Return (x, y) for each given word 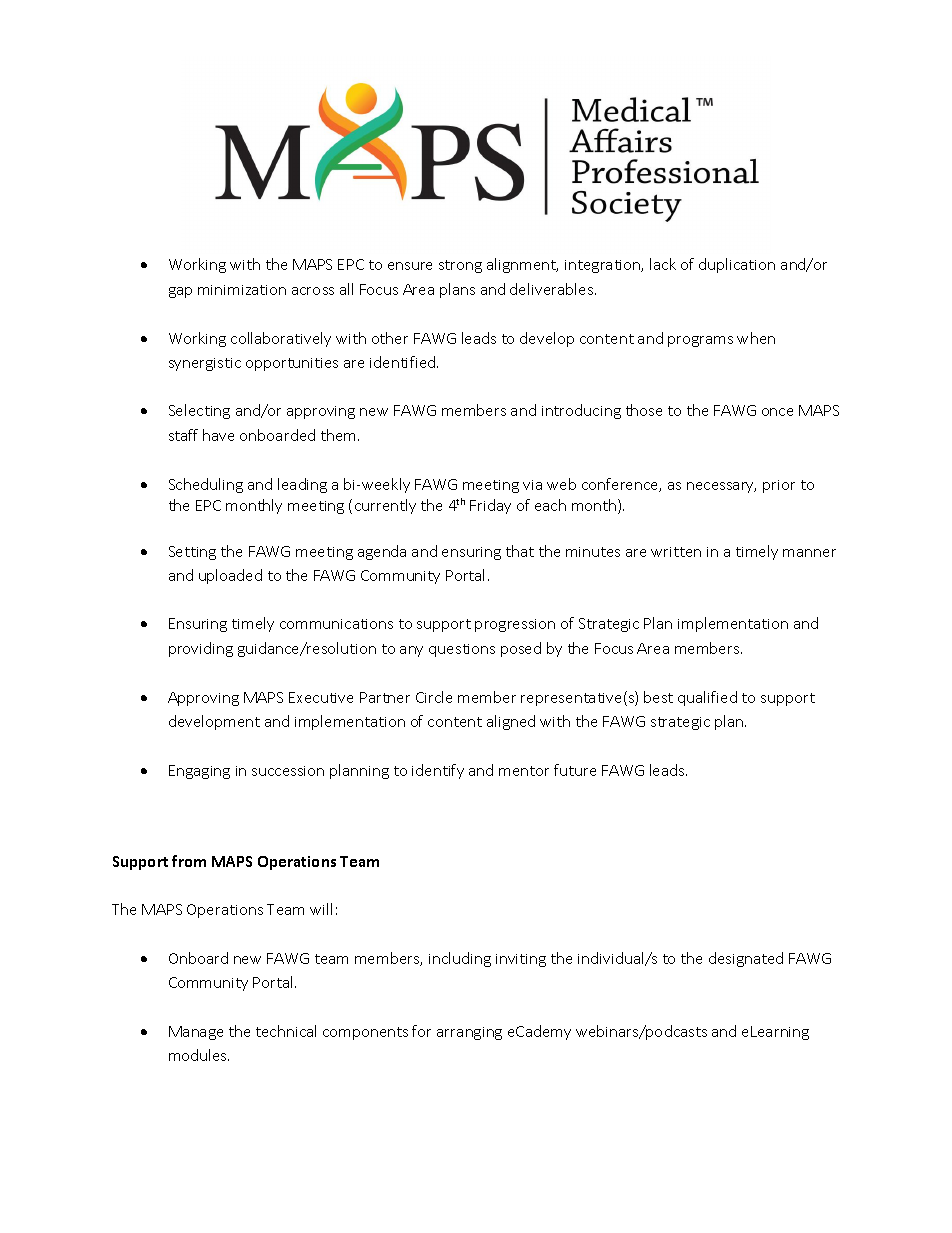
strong (460, 266)
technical (286, 1031)
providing (201, 649)
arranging (469, 1033)
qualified (707, 698)
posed (521, 649)
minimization (242, 290)
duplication (737, 265)
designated (746, 959)
